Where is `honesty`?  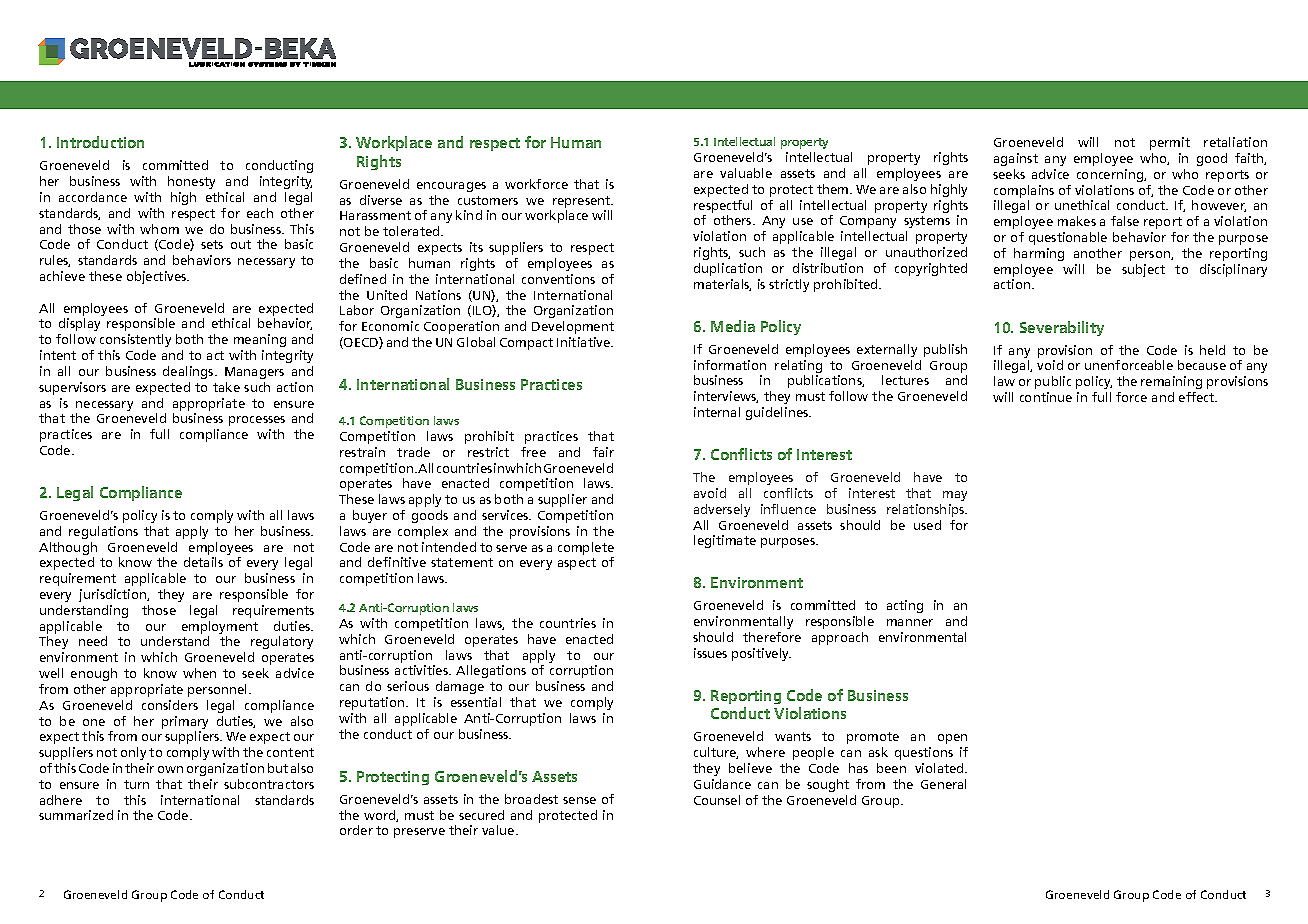
honesty is located at coordinates (191, 182).
